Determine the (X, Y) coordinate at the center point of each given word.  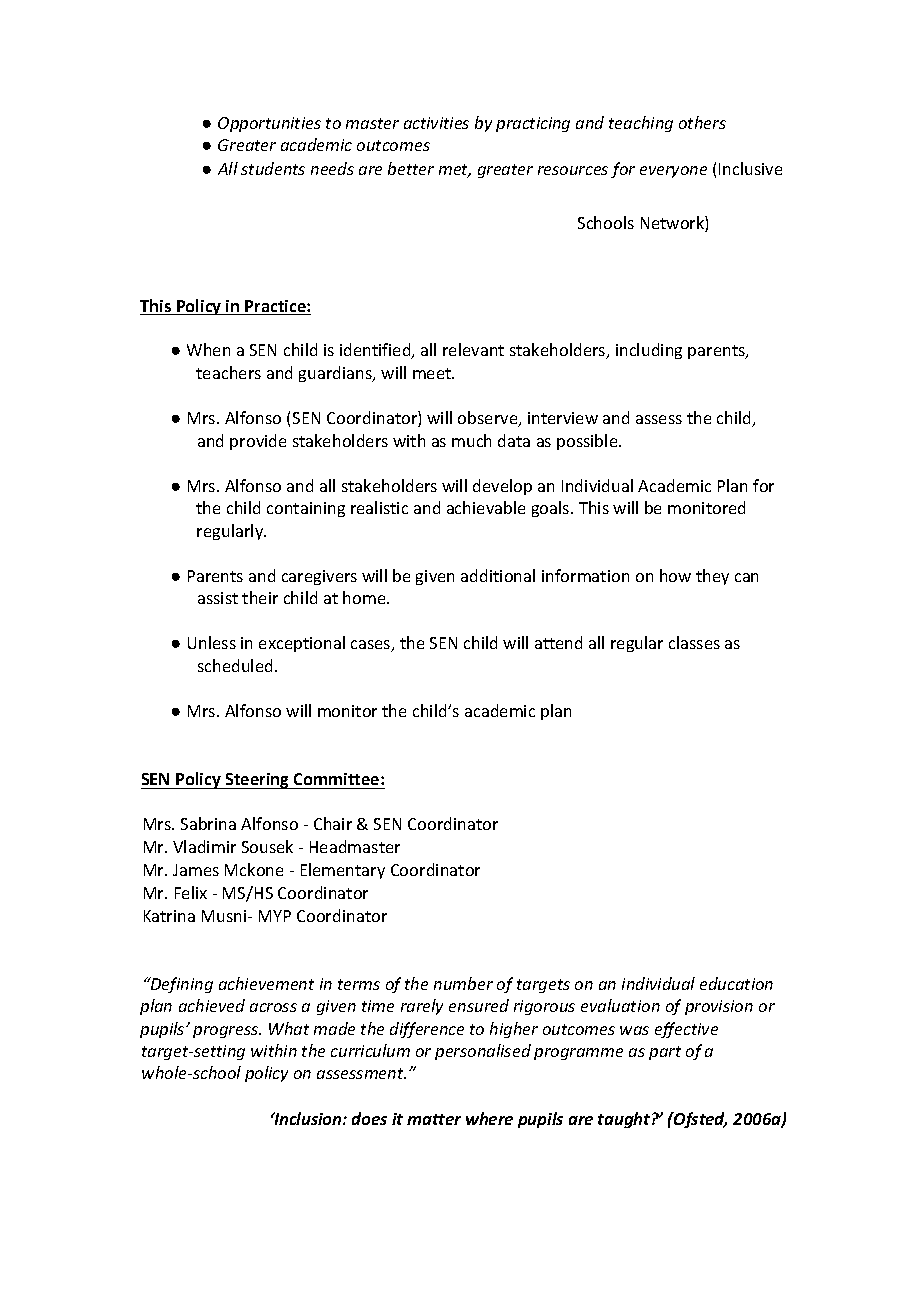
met (455, 171)
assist (218, 598)
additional (498, 575)
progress (227, 1032)
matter (434, 1119)
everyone (673, 172)
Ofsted (699, 1120)
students (273, 168)
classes (694, 642)
